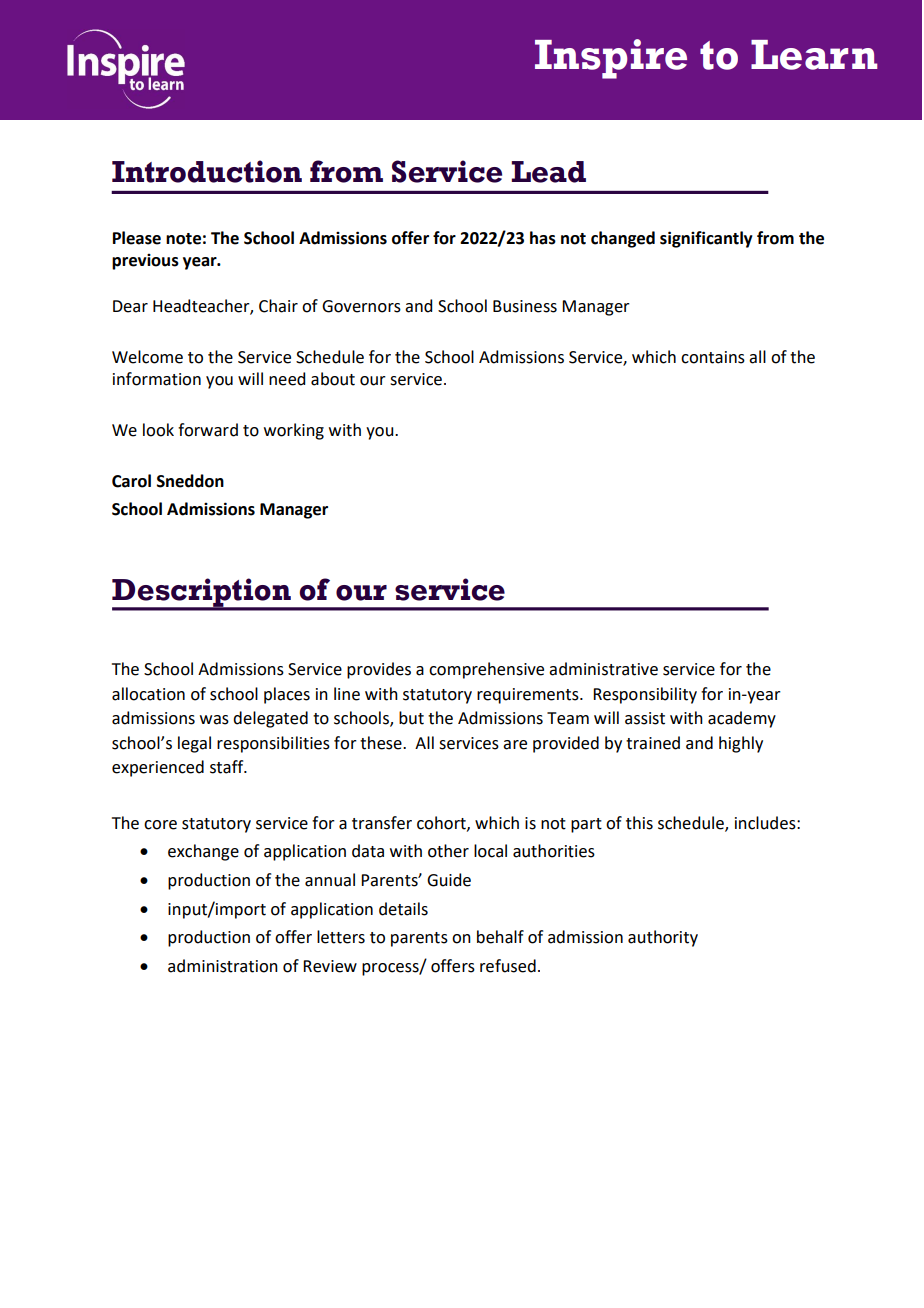  I want to click on Introduction, so click(207, 171).
